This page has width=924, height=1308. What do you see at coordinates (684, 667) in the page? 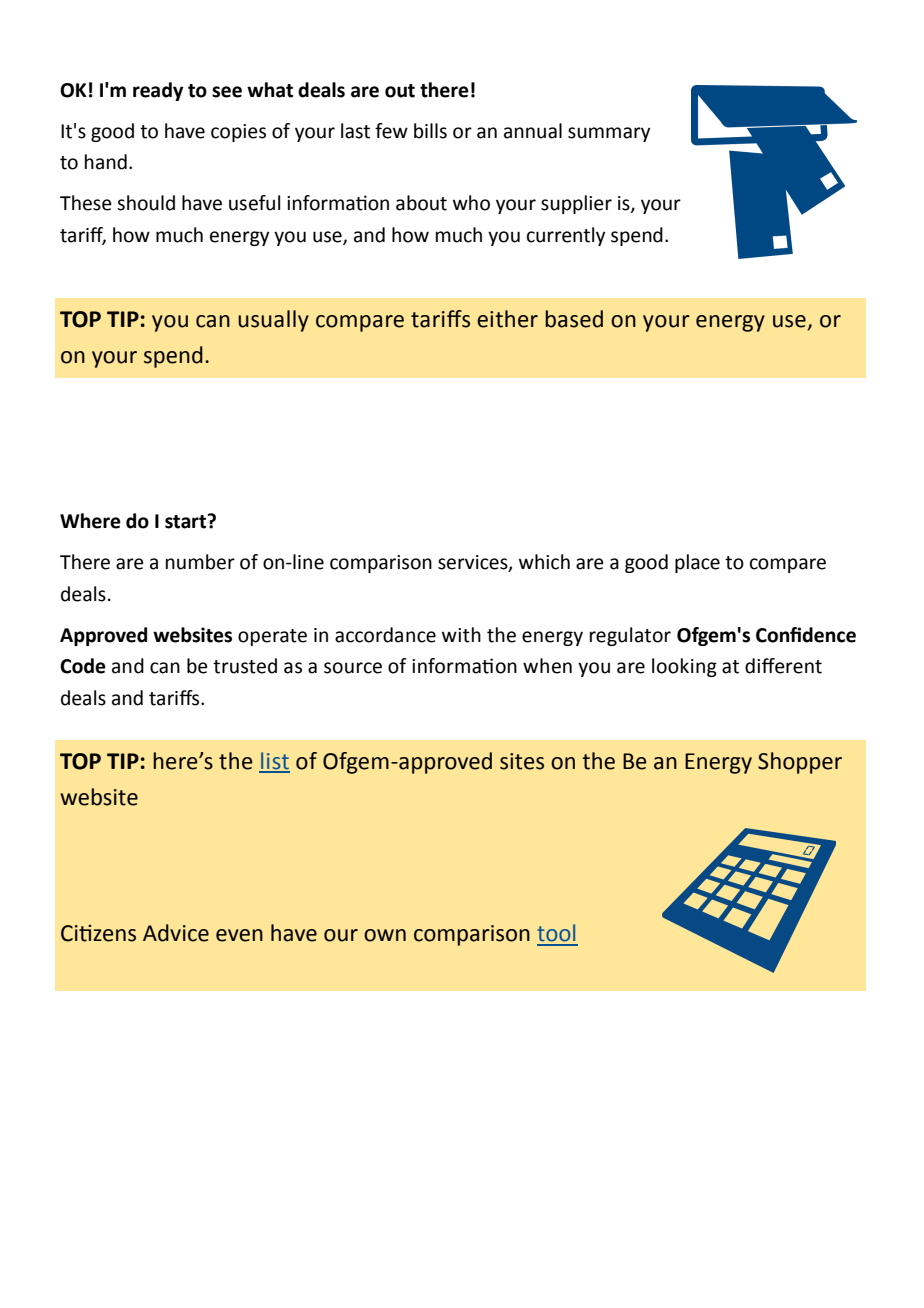
I see `looking` at bounding box center [684, 667].
